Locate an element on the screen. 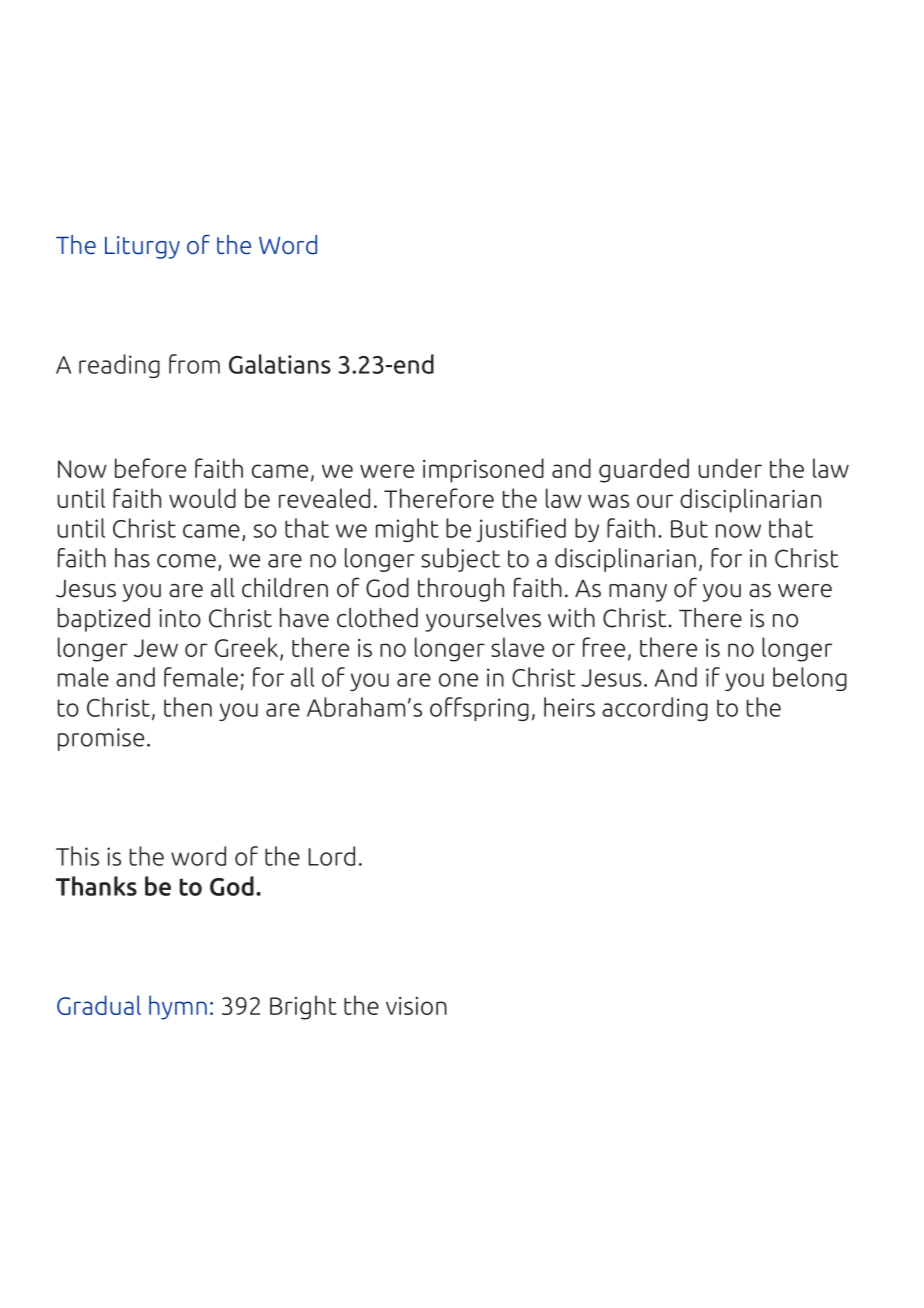  Liturgy is located at coordinates (142, 247).
